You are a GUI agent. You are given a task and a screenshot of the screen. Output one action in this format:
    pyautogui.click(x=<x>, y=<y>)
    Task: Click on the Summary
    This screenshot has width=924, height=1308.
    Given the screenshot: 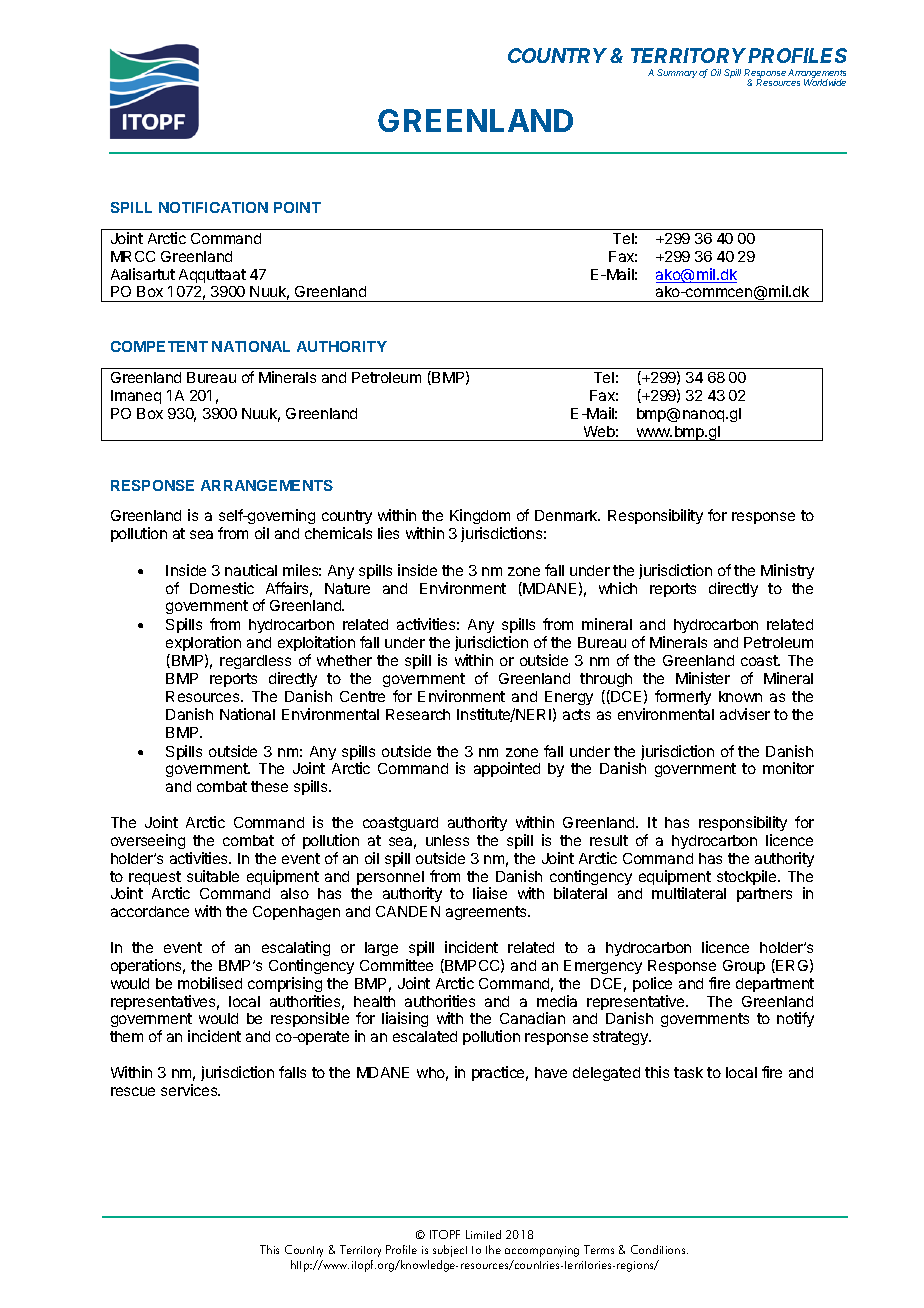 What is the action you would take?
    pyautogui.click(x=678, y=73)
